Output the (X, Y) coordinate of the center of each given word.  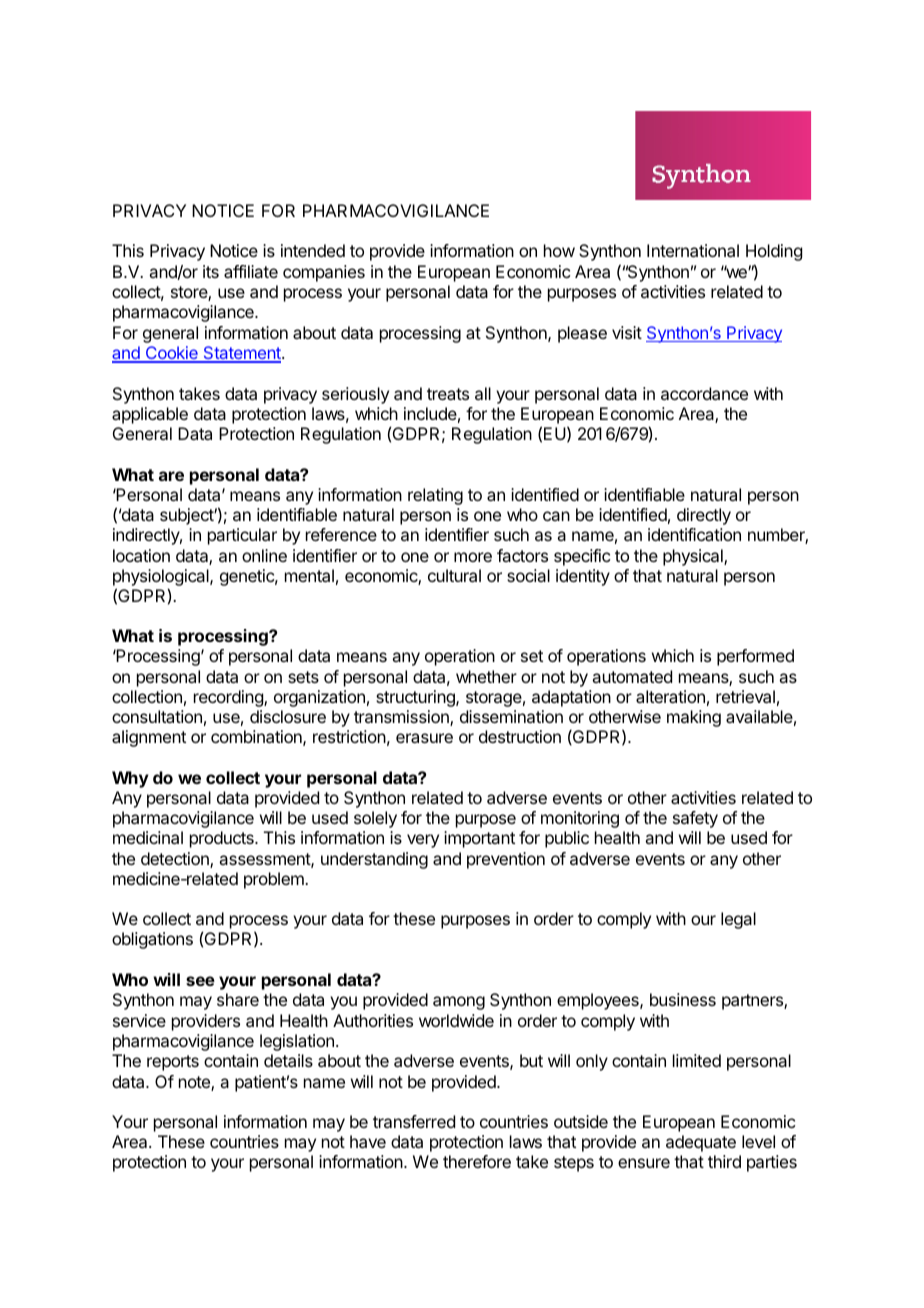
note (195, 1083)
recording (229, 698)
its (211, 271)
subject (187, 516)
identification (694, 534)
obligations (152, 940)
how (559, 250)
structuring (416, 698)
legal (738, 920)
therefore (477, 1161)
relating (435, 496)
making (694, 718)
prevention (506, 860)
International (693, 250)
